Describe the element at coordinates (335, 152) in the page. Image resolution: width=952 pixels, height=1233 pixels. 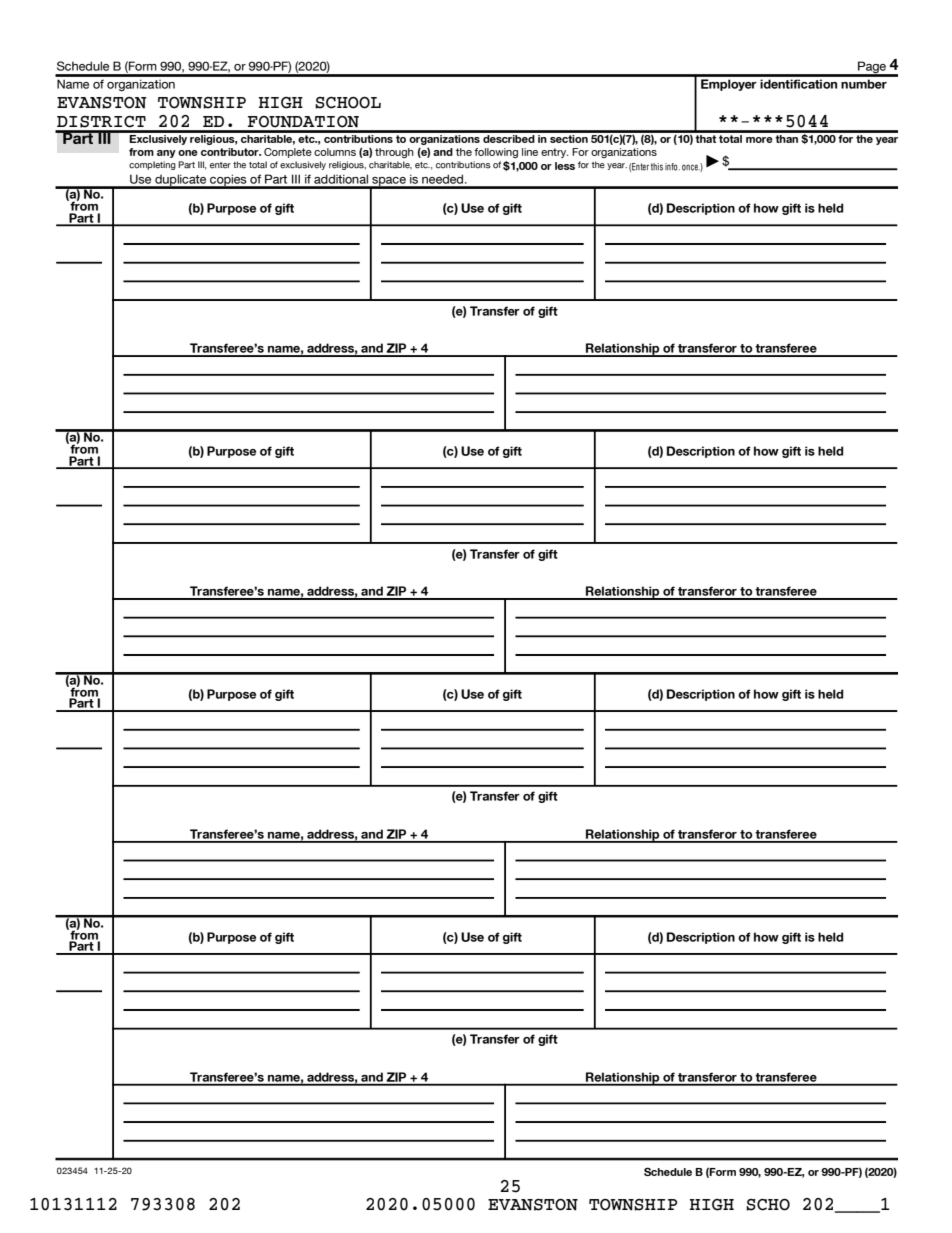
I see `columns` at that location.
